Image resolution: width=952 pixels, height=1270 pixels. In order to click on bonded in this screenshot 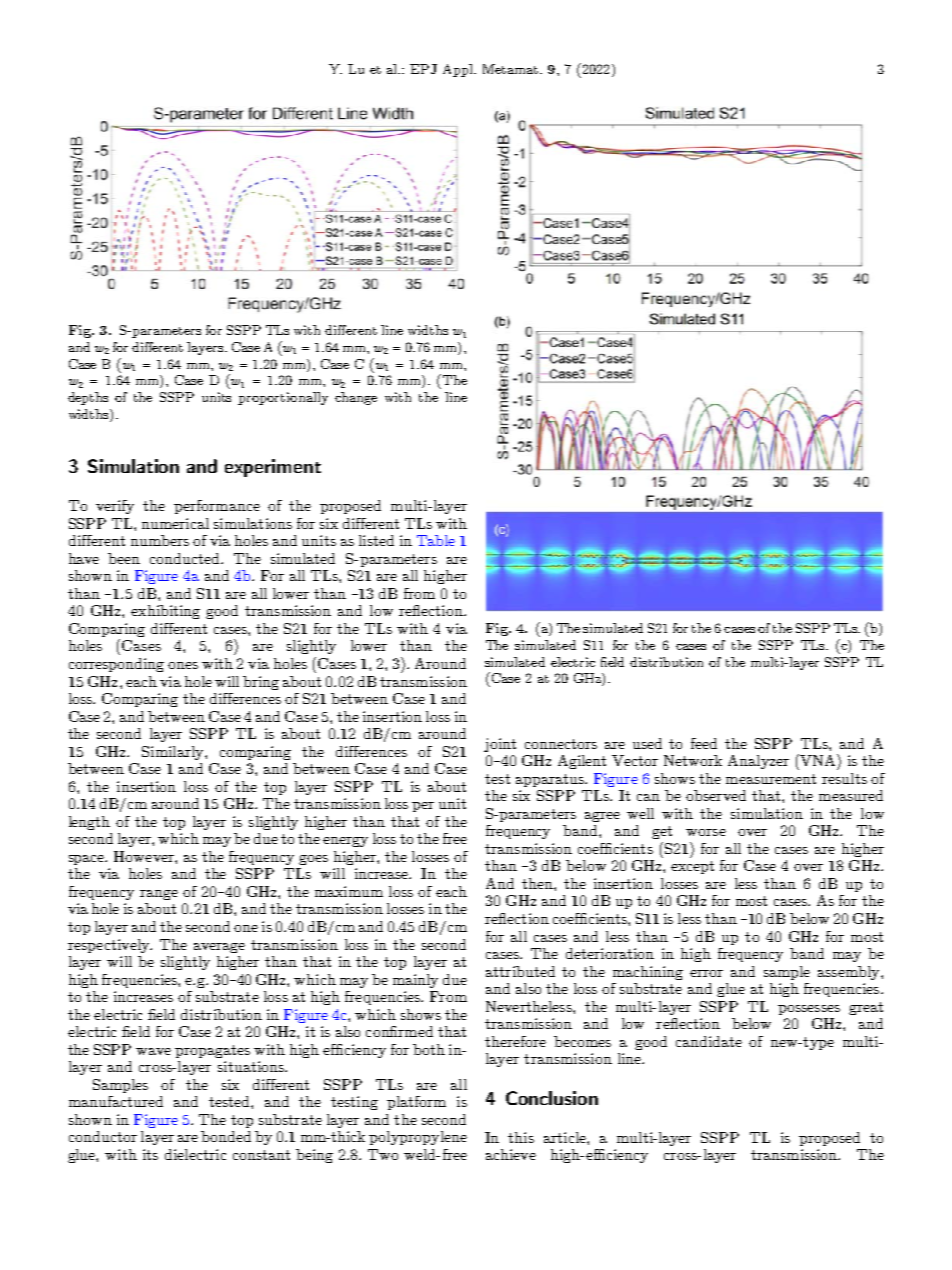, I will do `click(226, 1136)`.
